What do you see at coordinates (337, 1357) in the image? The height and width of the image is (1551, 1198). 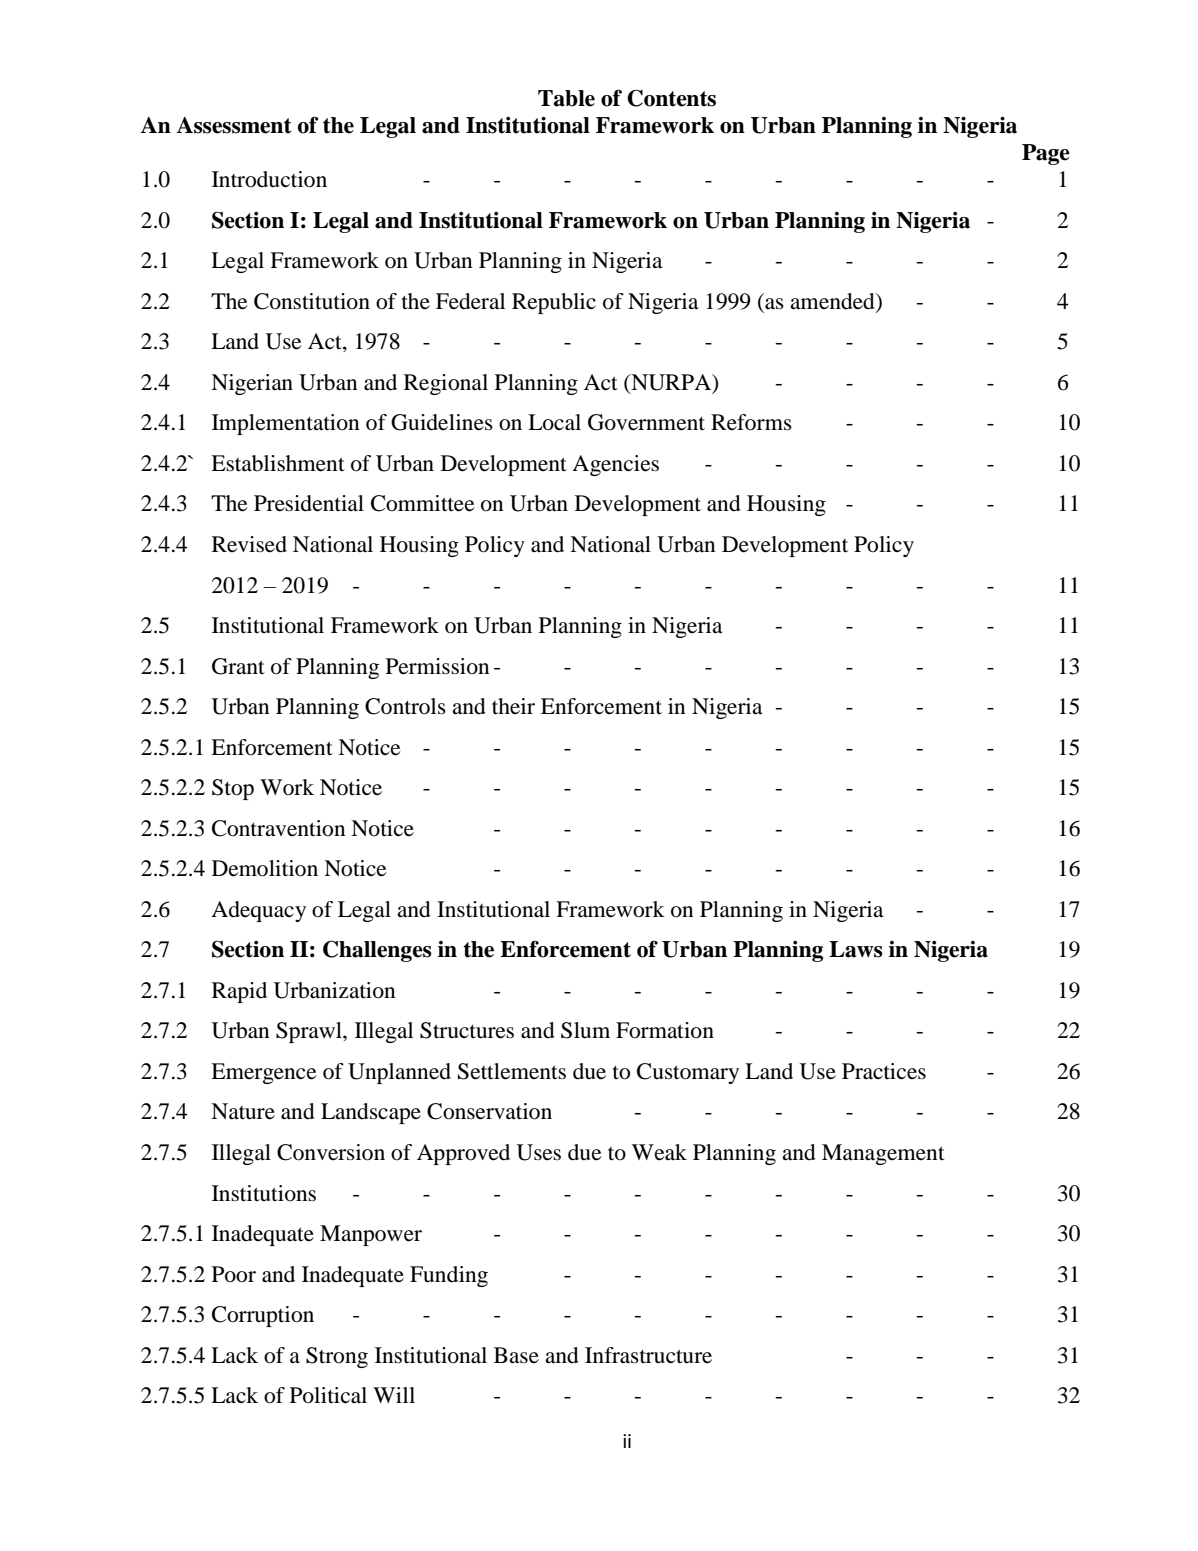 I see `Strong` at bounding box center [337, 1357].
